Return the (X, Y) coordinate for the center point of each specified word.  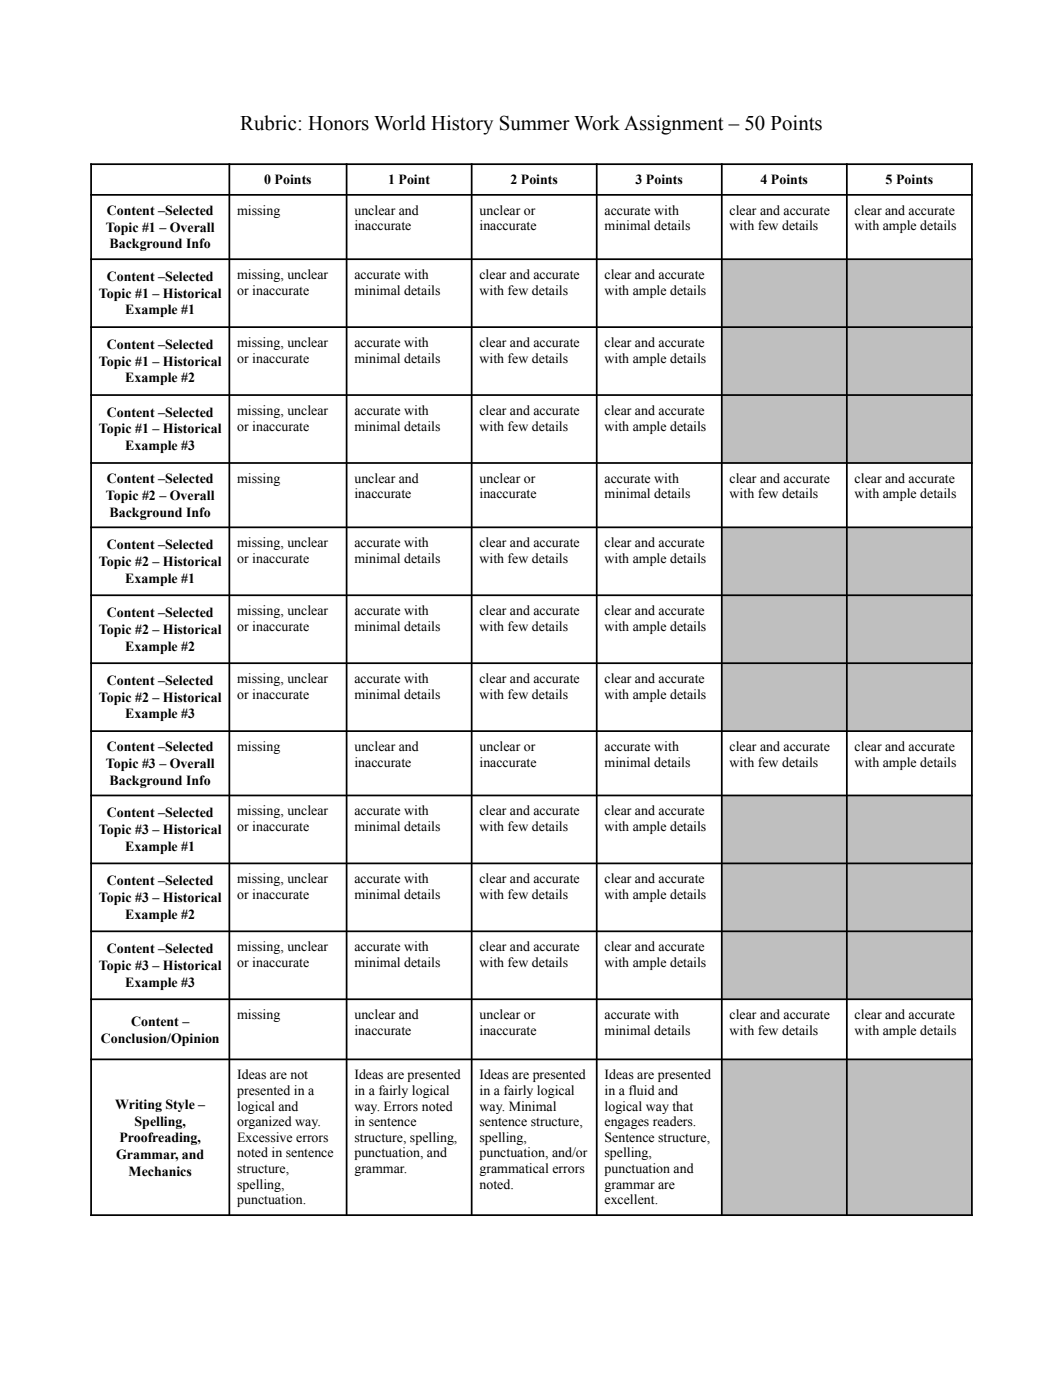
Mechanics (160, 1171)
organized (264, 1122)
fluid (642, 1090)
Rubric (269, 123)
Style (180, 1105)
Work (597, 123)
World (400, 123)
